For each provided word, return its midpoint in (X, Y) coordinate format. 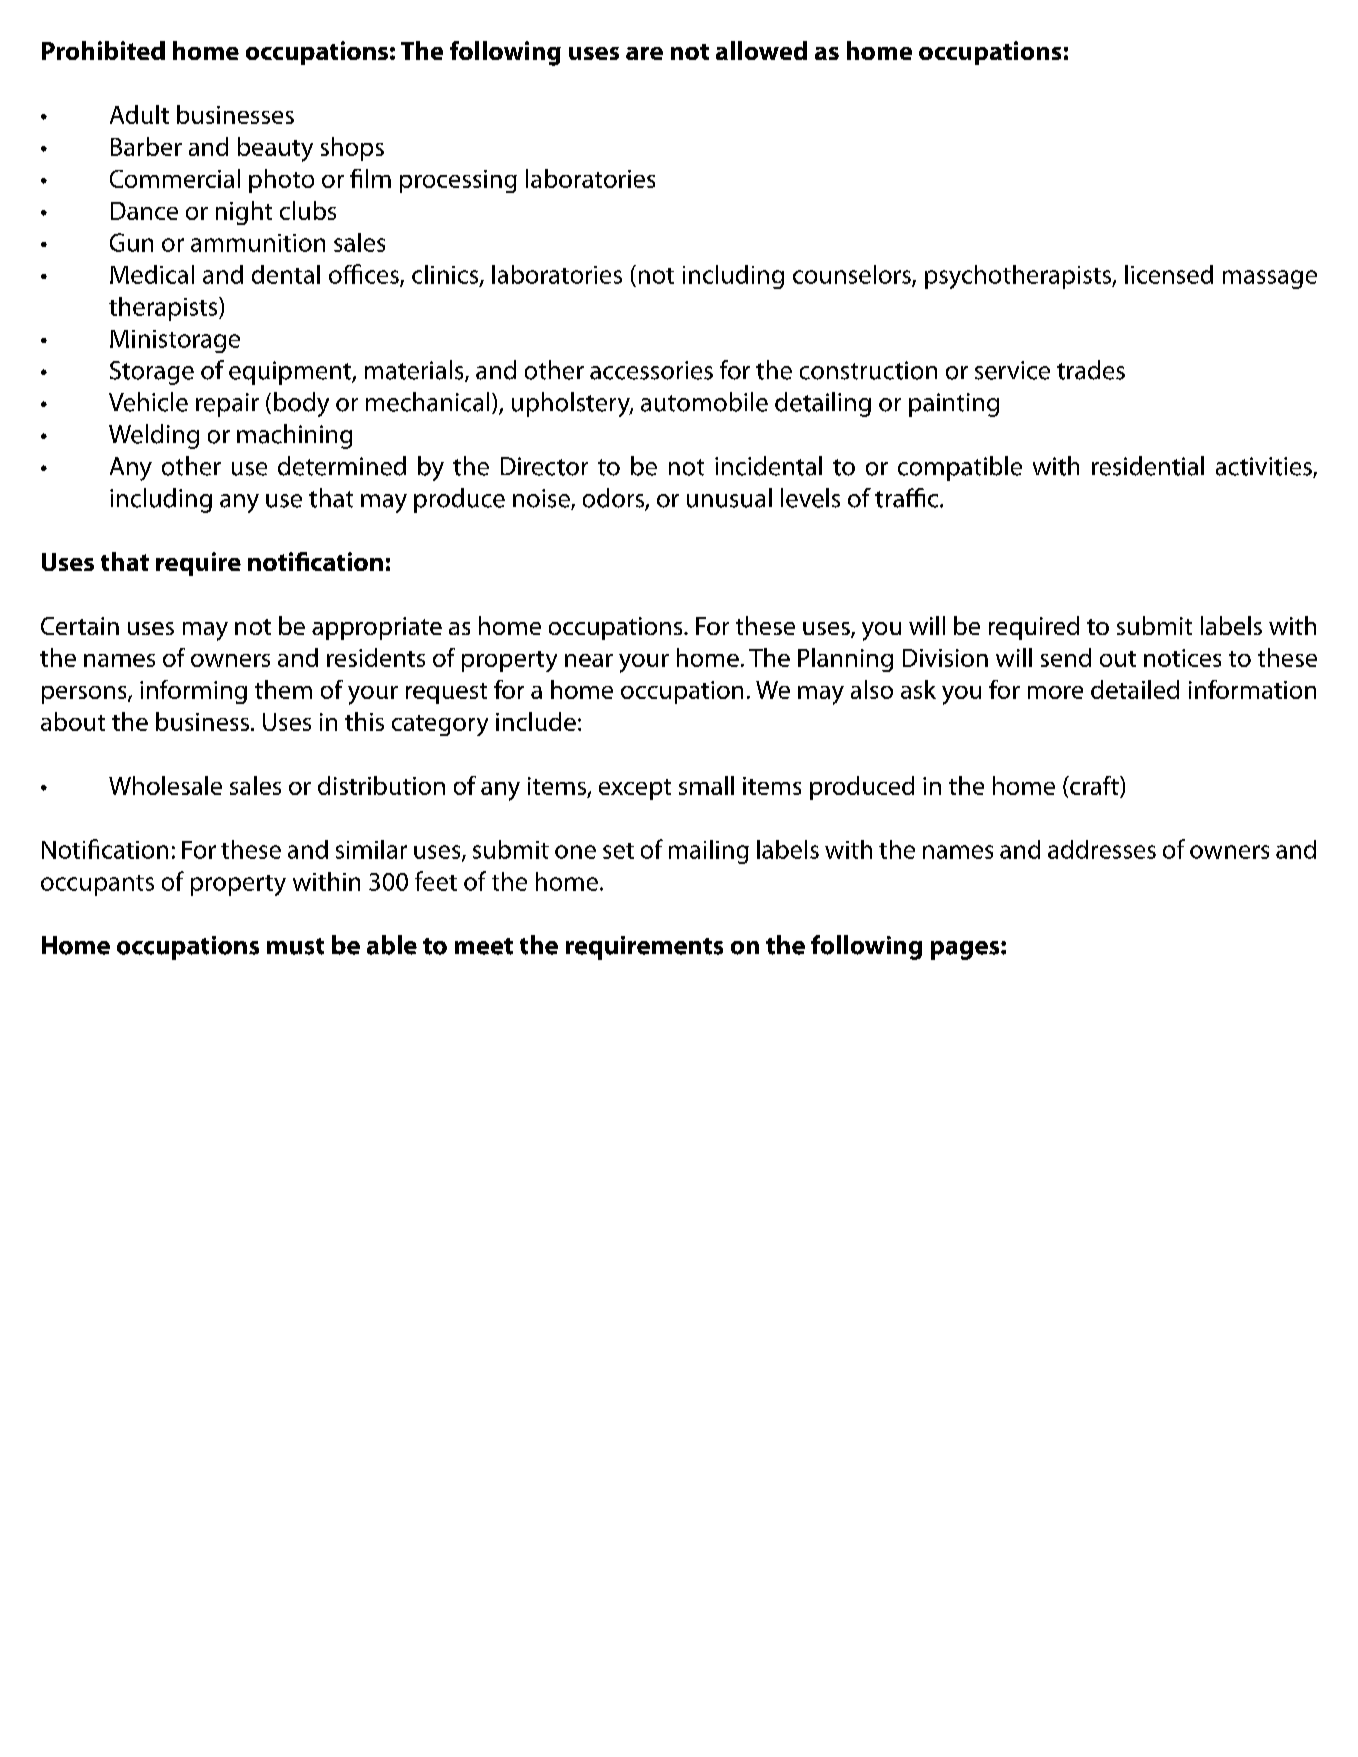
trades (1091, 370)
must (295, 946)
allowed (761, 50)
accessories (651, 370)
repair (227, 405)
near (589, 660)
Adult (139, 114)
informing (193, 692)
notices (1182, 658)
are (644, 53)
